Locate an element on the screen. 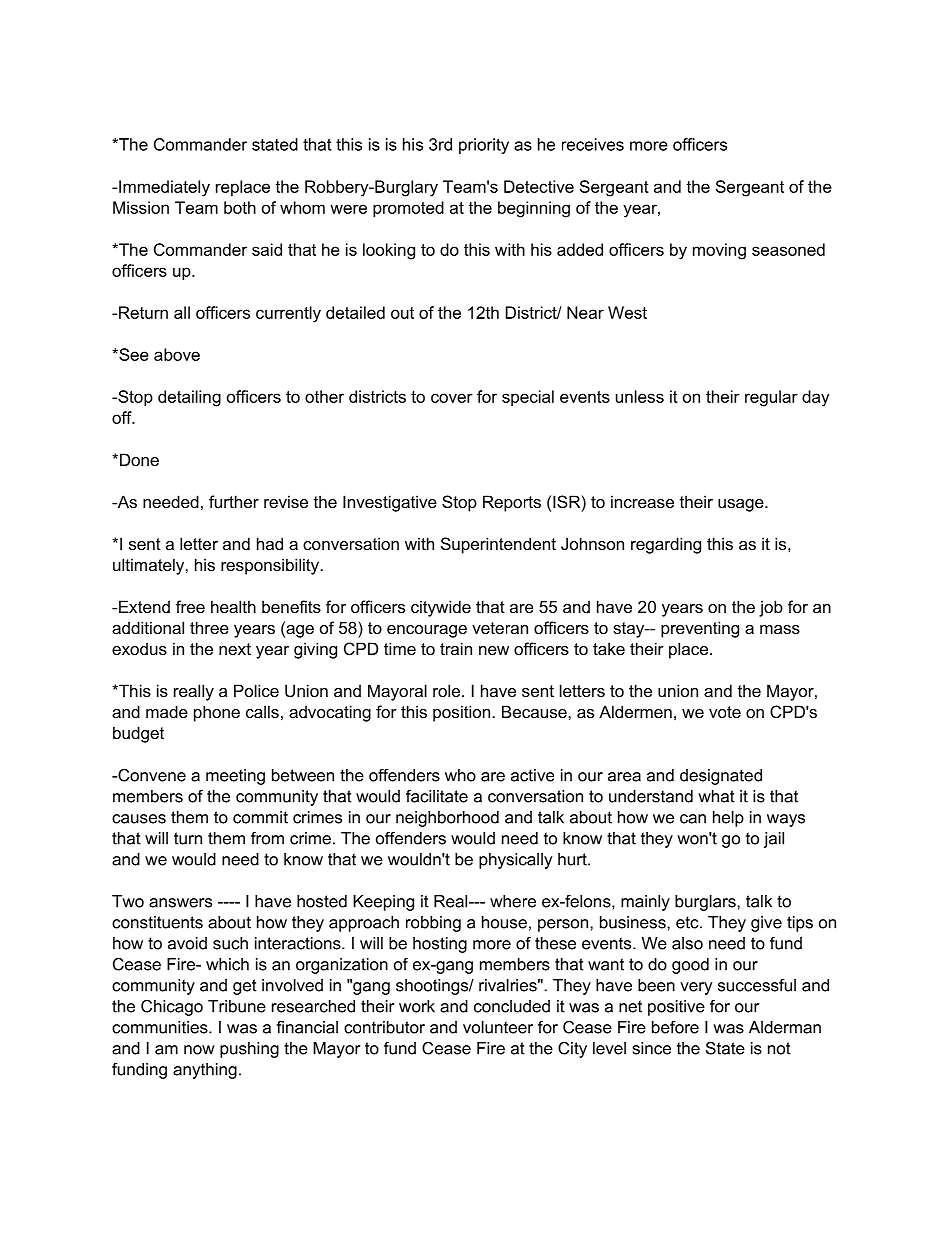 This screenshot has width=952, height=1233. job is located at coordinates (771, 608).
